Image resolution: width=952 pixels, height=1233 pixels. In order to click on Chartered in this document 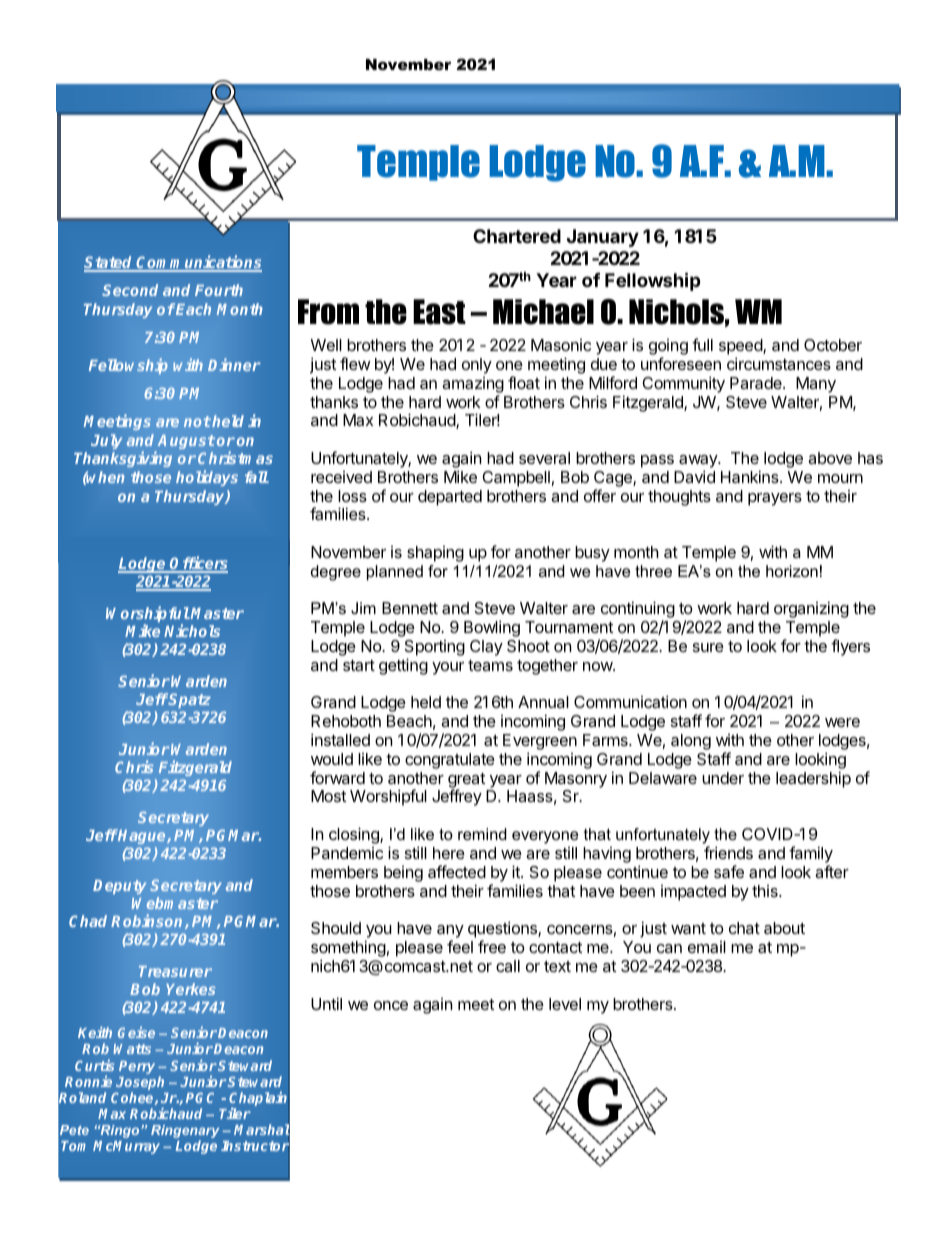, I will do `click(517, 236)`.
